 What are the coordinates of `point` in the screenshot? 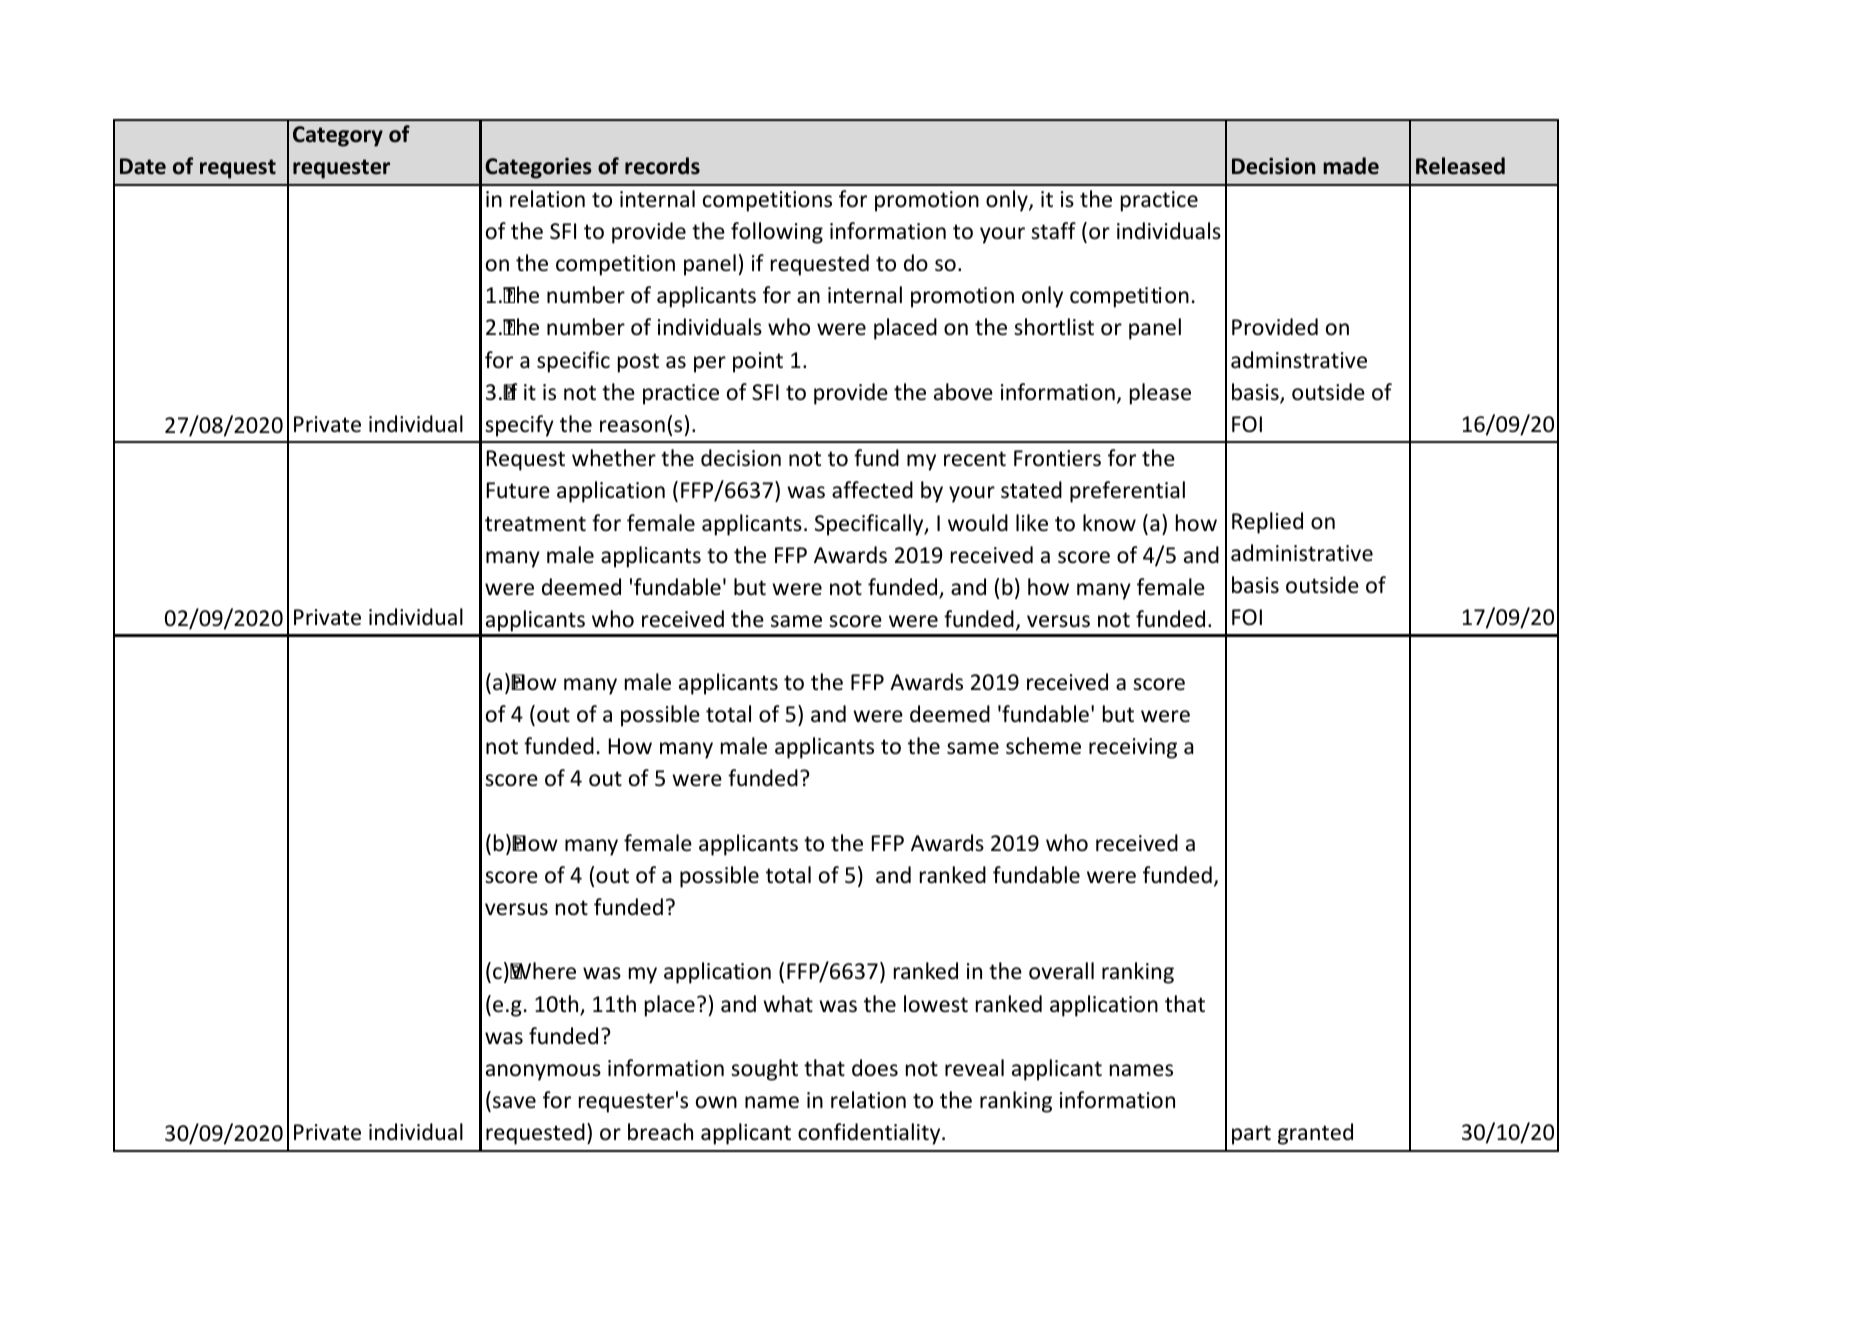 It's located at (758, 362).
